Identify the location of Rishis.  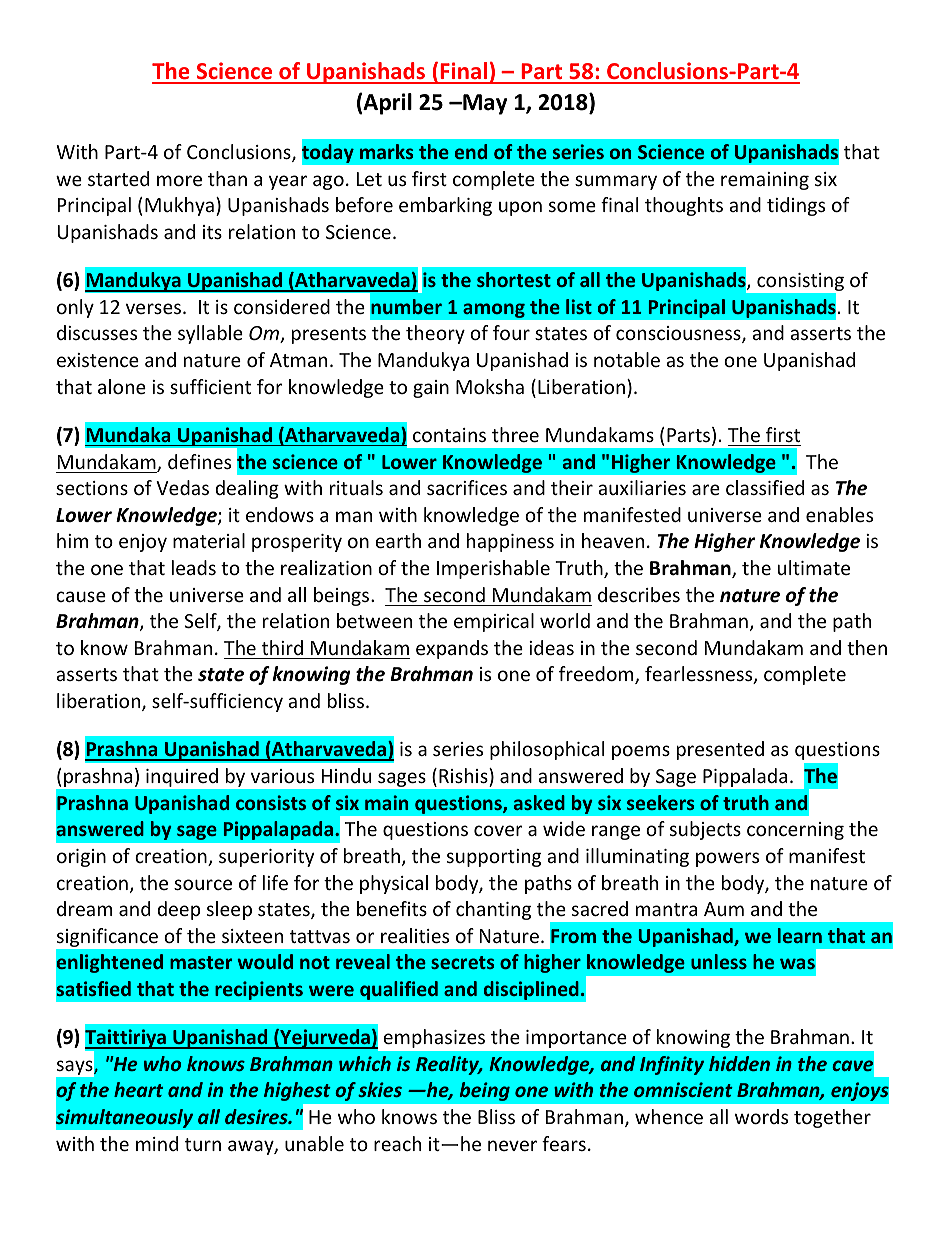
(464, 775).
